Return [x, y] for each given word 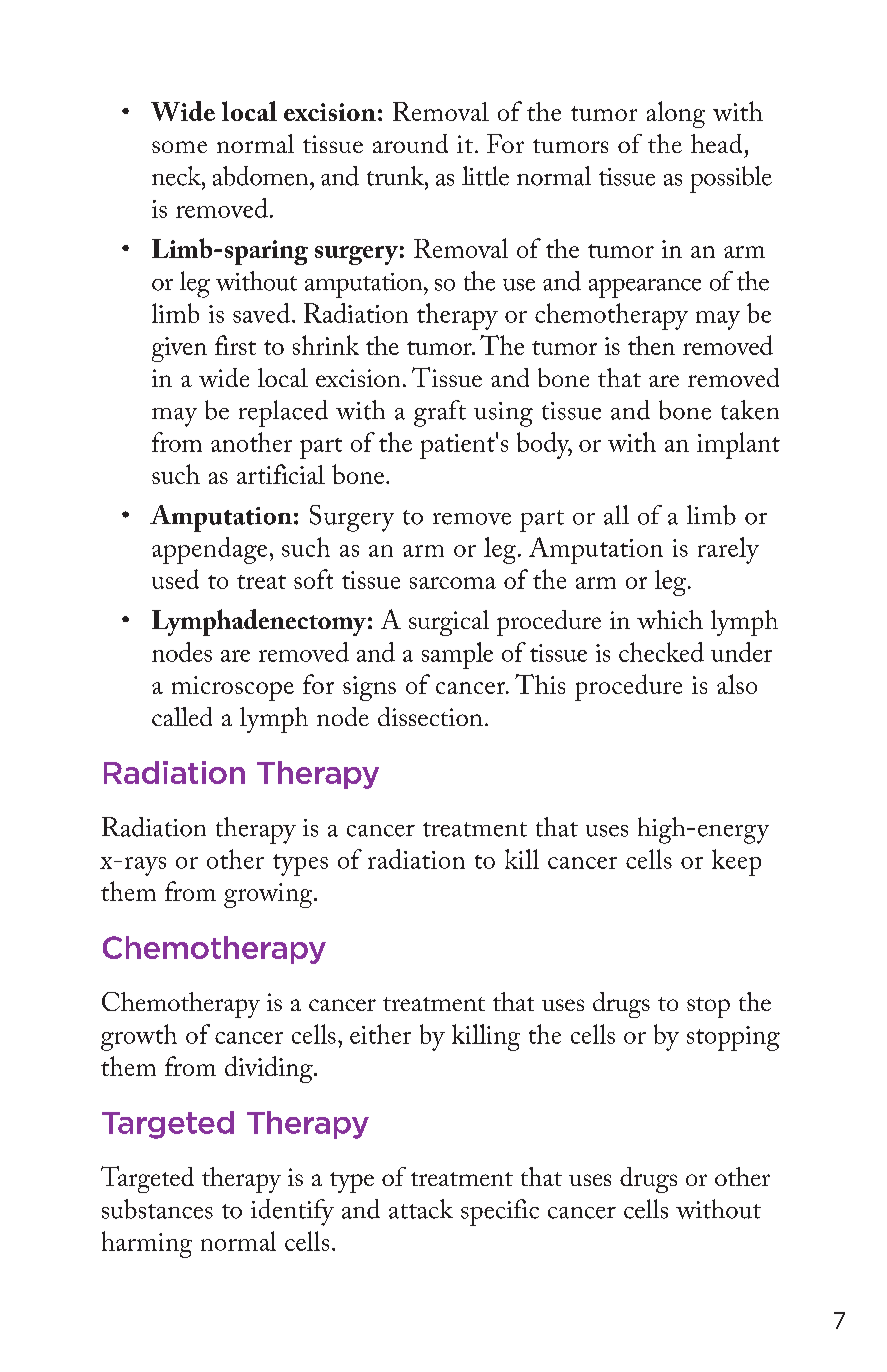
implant [738, 445]
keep [736, 862]
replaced [283, 413]
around [410, 143]
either [380, 1034]
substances [157, 1209]
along [676, 114]
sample [457, 655]
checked [661, 652]
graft [440, 413]
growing [269, 895]
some [179, 147]
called [182, 716]
